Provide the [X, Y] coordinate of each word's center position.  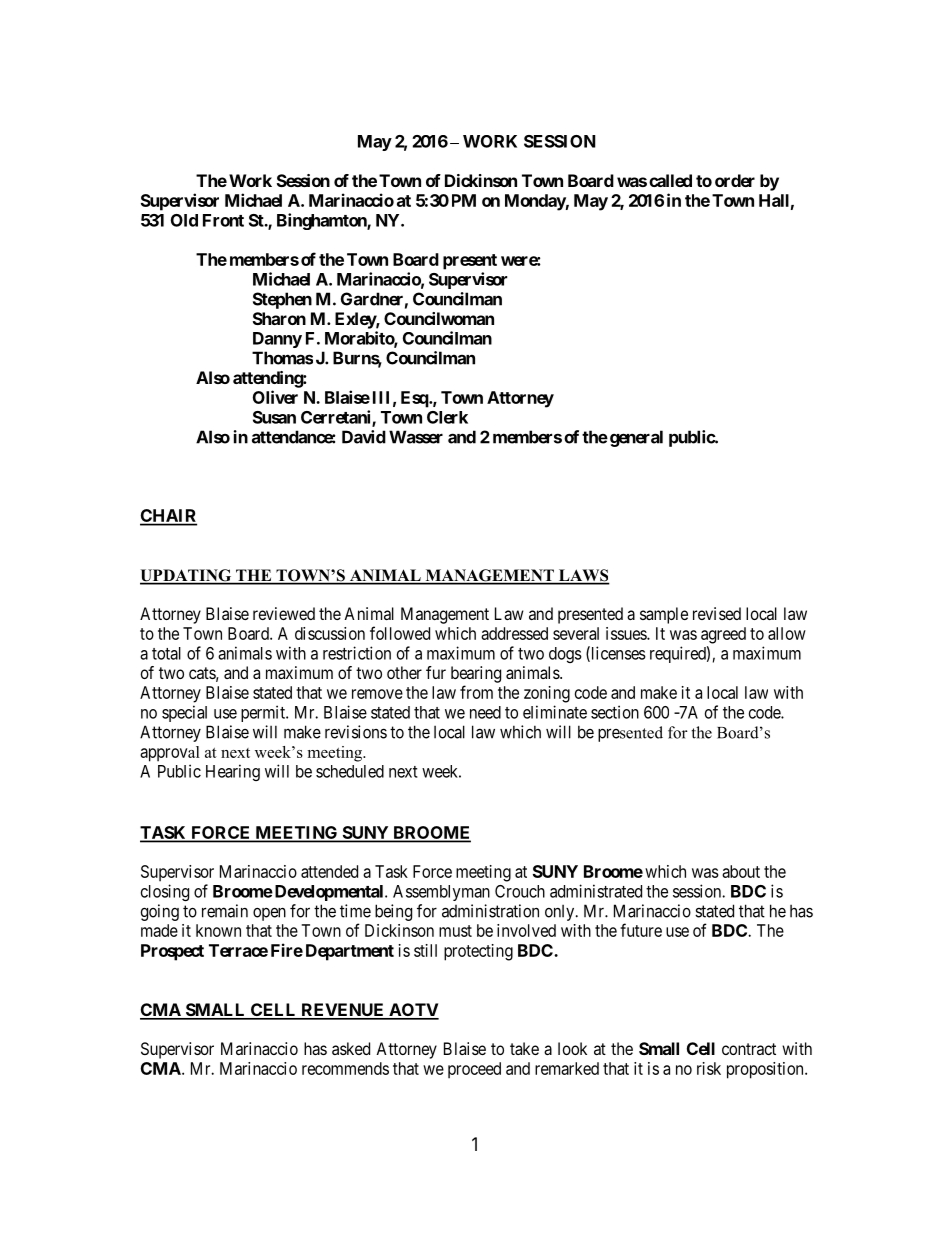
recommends [345, 1068]
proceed [474, 1070]
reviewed [284, 613]
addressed [514, 633]
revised [717, 613]
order [735, 180]
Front [223, 220]
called [670, 180]
